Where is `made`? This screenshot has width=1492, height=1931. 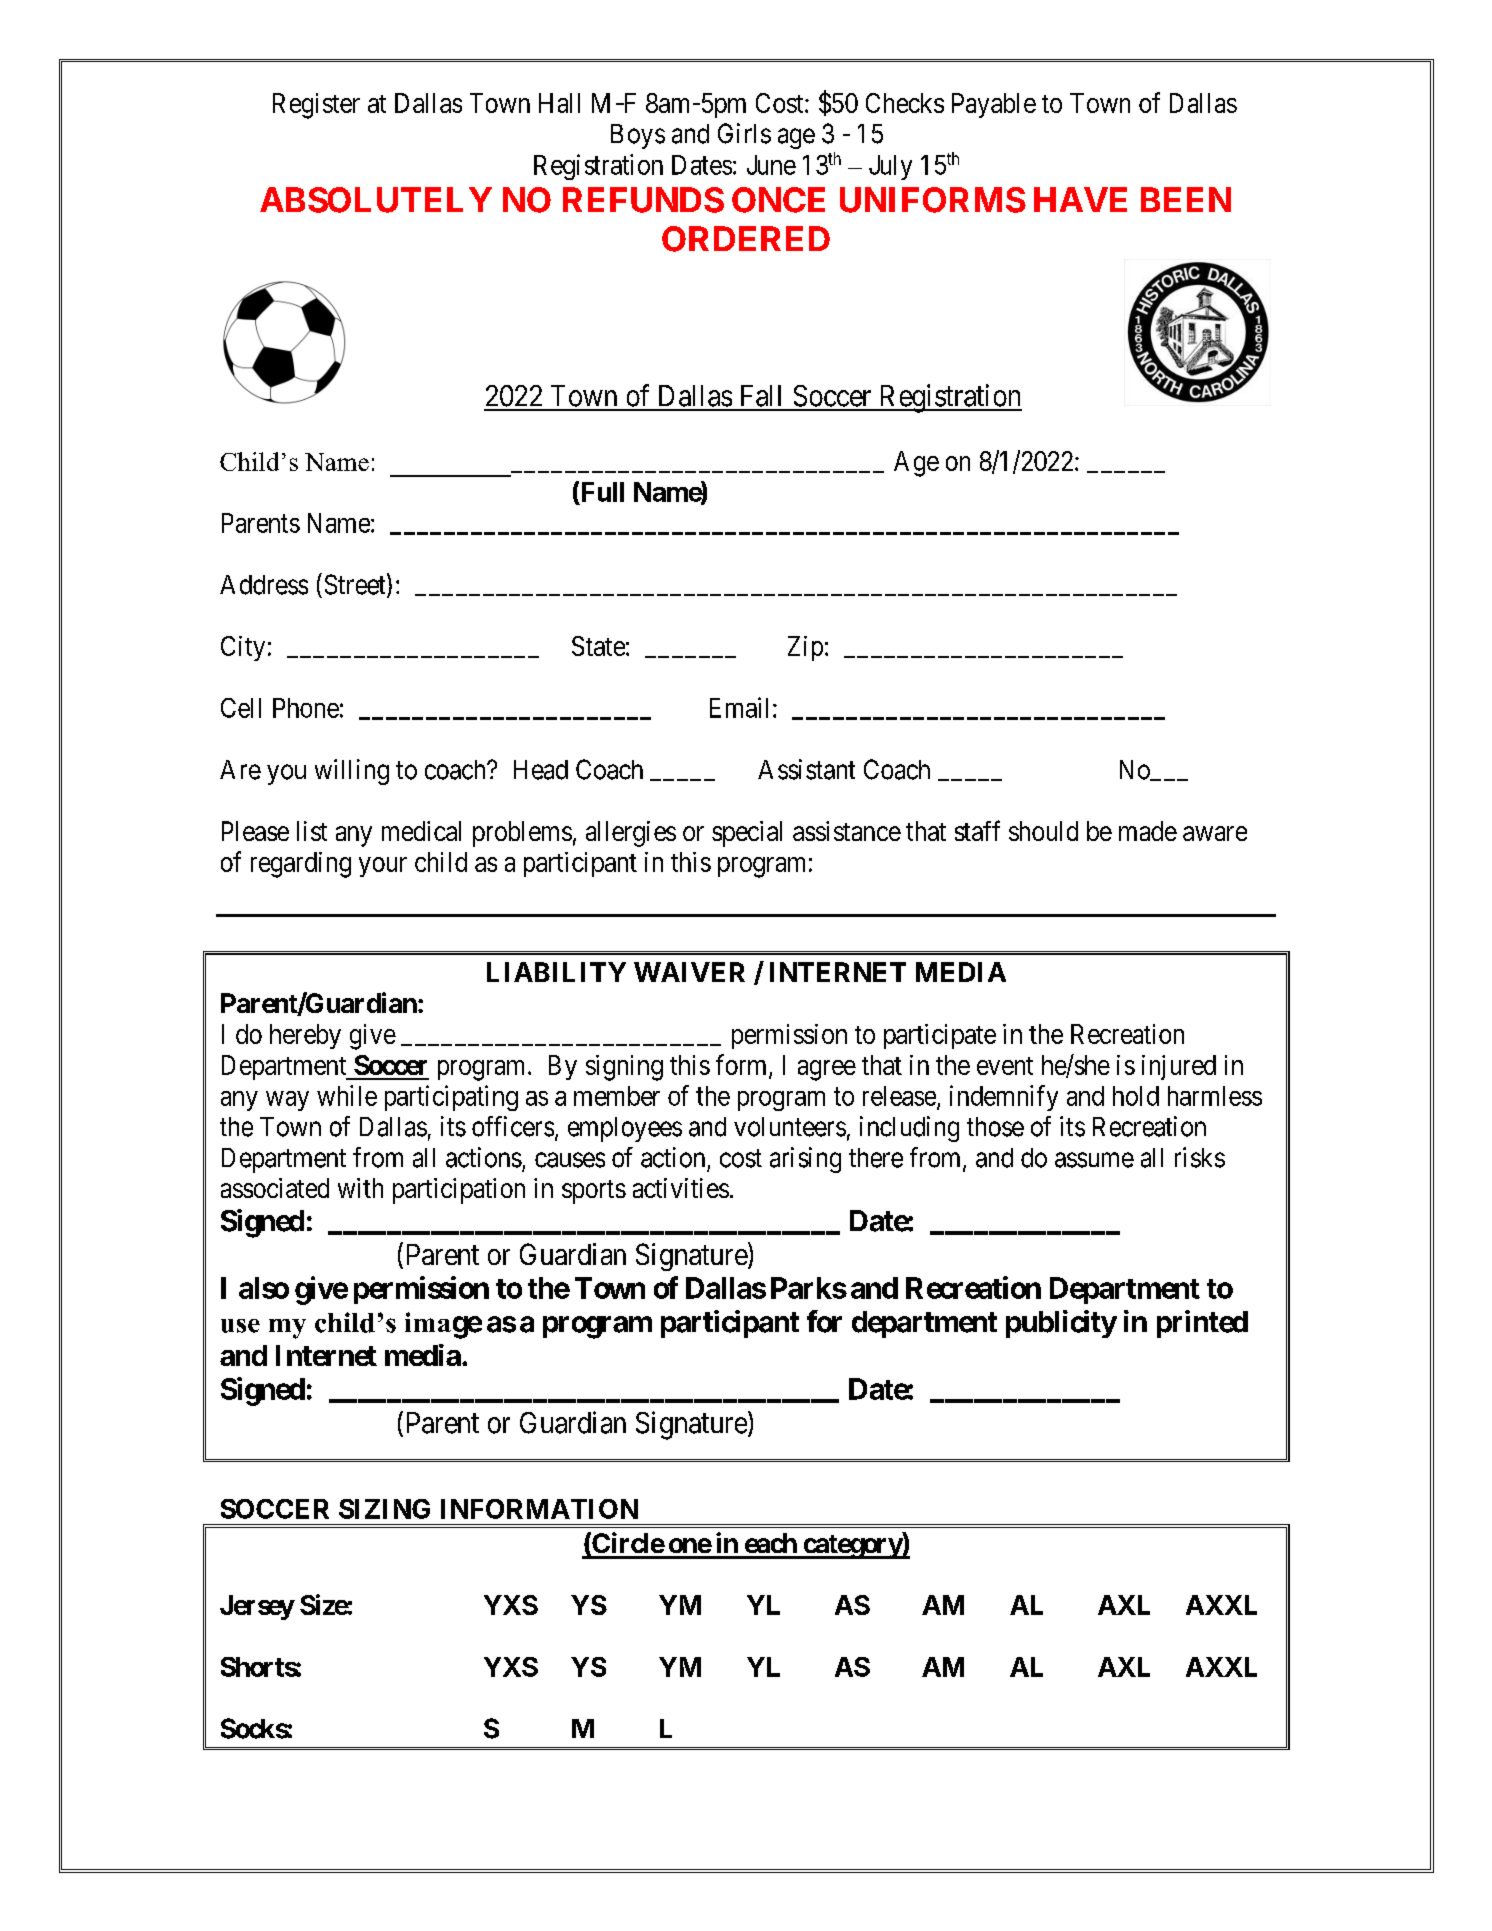 made is located at coordinates (1148, 831).
